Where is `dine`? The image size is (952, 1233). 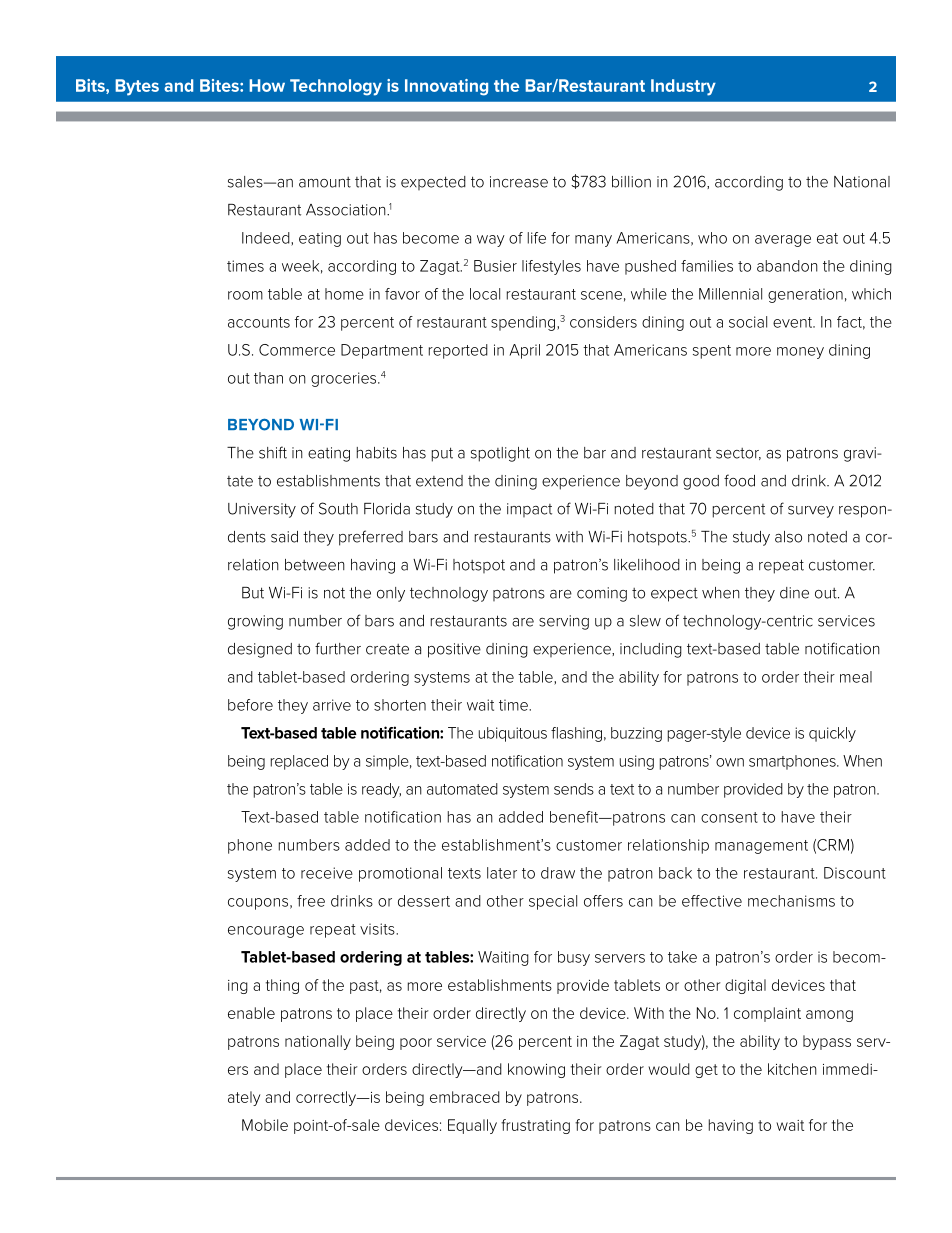 dine is located at coordinates (794, 593).
